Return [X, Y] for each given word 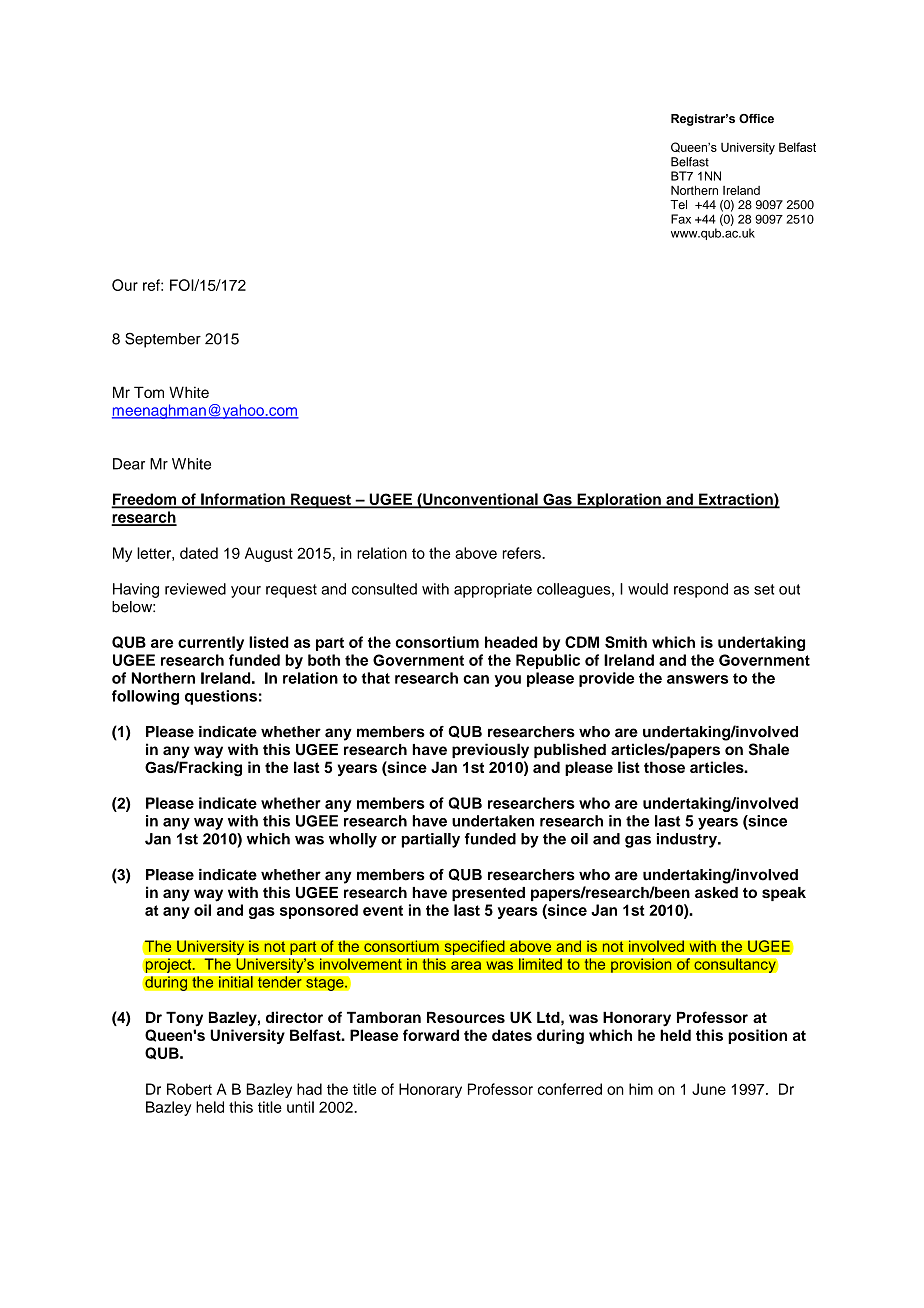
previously [490, 751]
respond [701, 590]
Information [243, 500]
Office [756, 118]
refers [523, 553]
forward [431, 1035]
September [163, 340]
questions [221, 697]
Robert [189, 1089]
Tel [678, 204]
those [664, 767]
